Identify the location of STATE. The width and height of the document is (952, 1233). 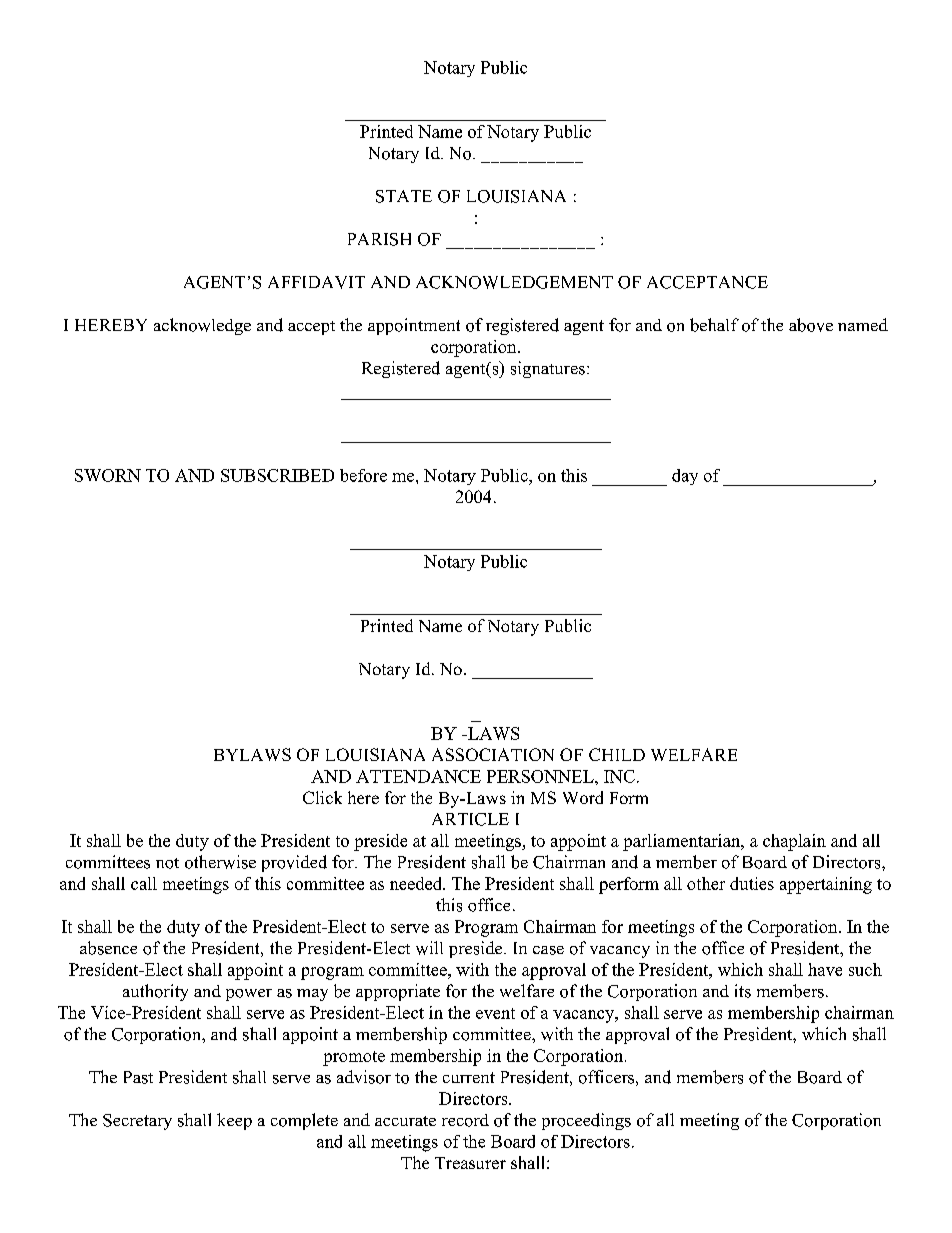
(404, 196).
